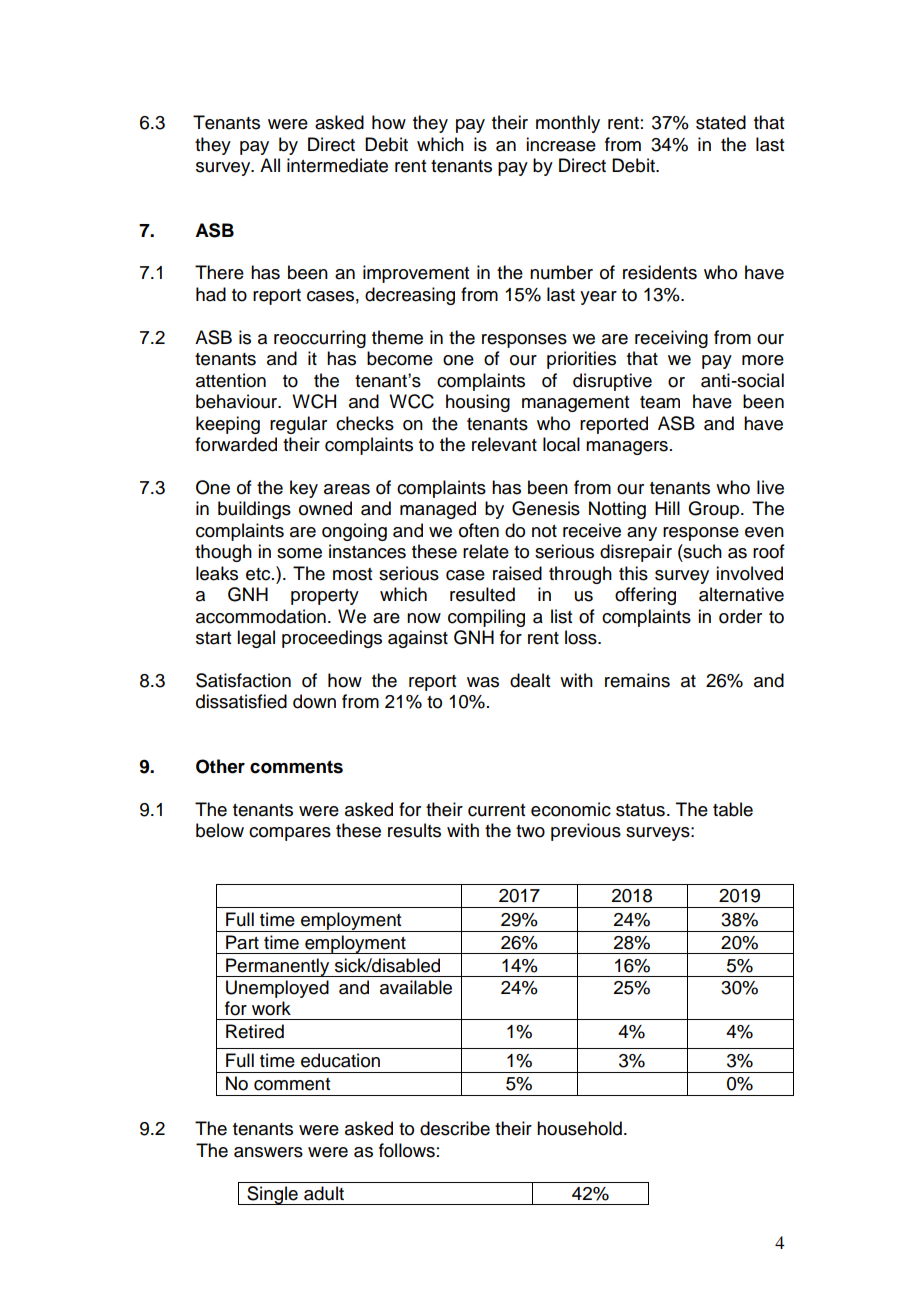  What do you see at coordinates (530, 831) in the page?
I see `two` at bounding box center [530, 831].
